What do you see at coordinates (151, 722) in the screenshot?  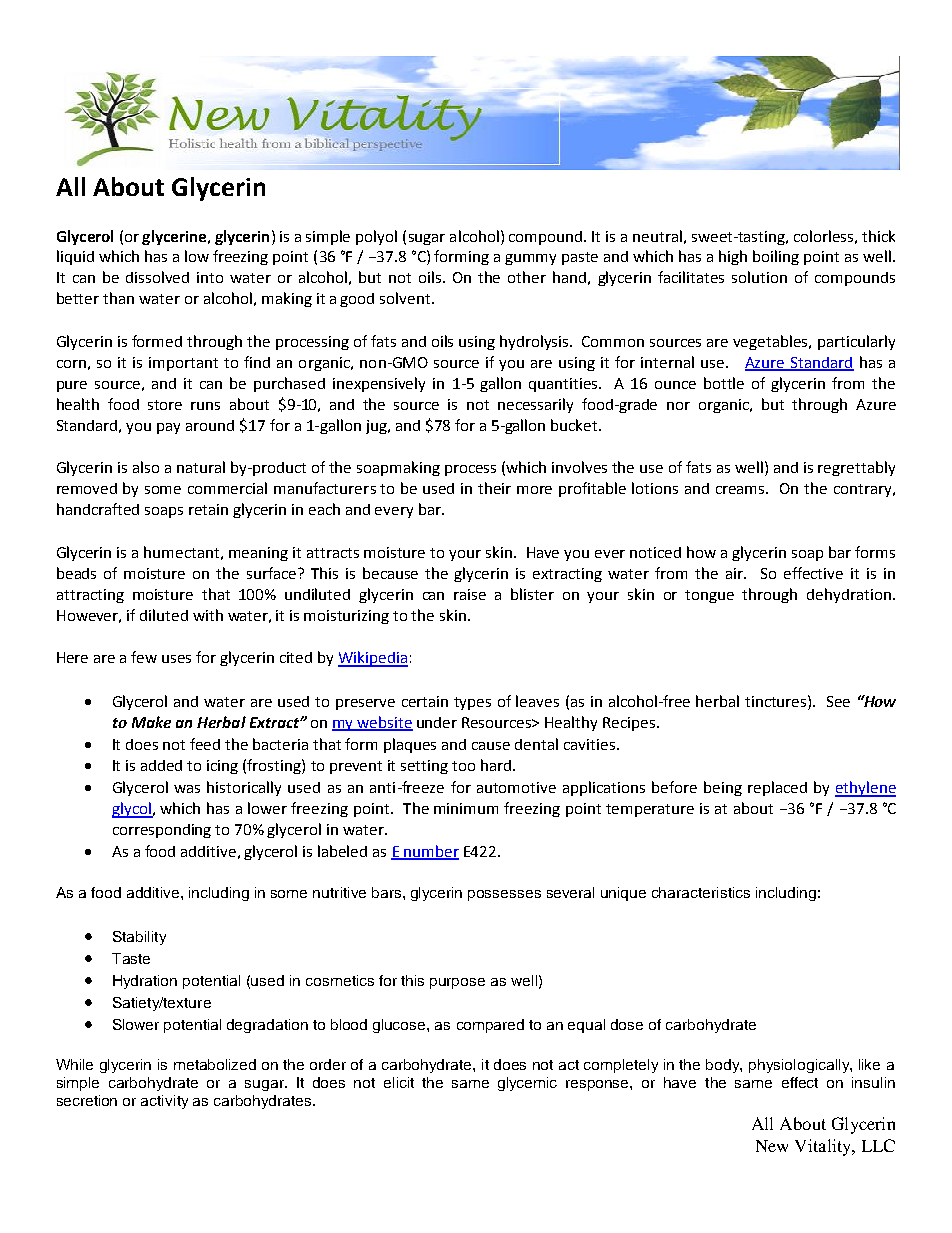 I see `Make` at bounding box center [151, 722].
